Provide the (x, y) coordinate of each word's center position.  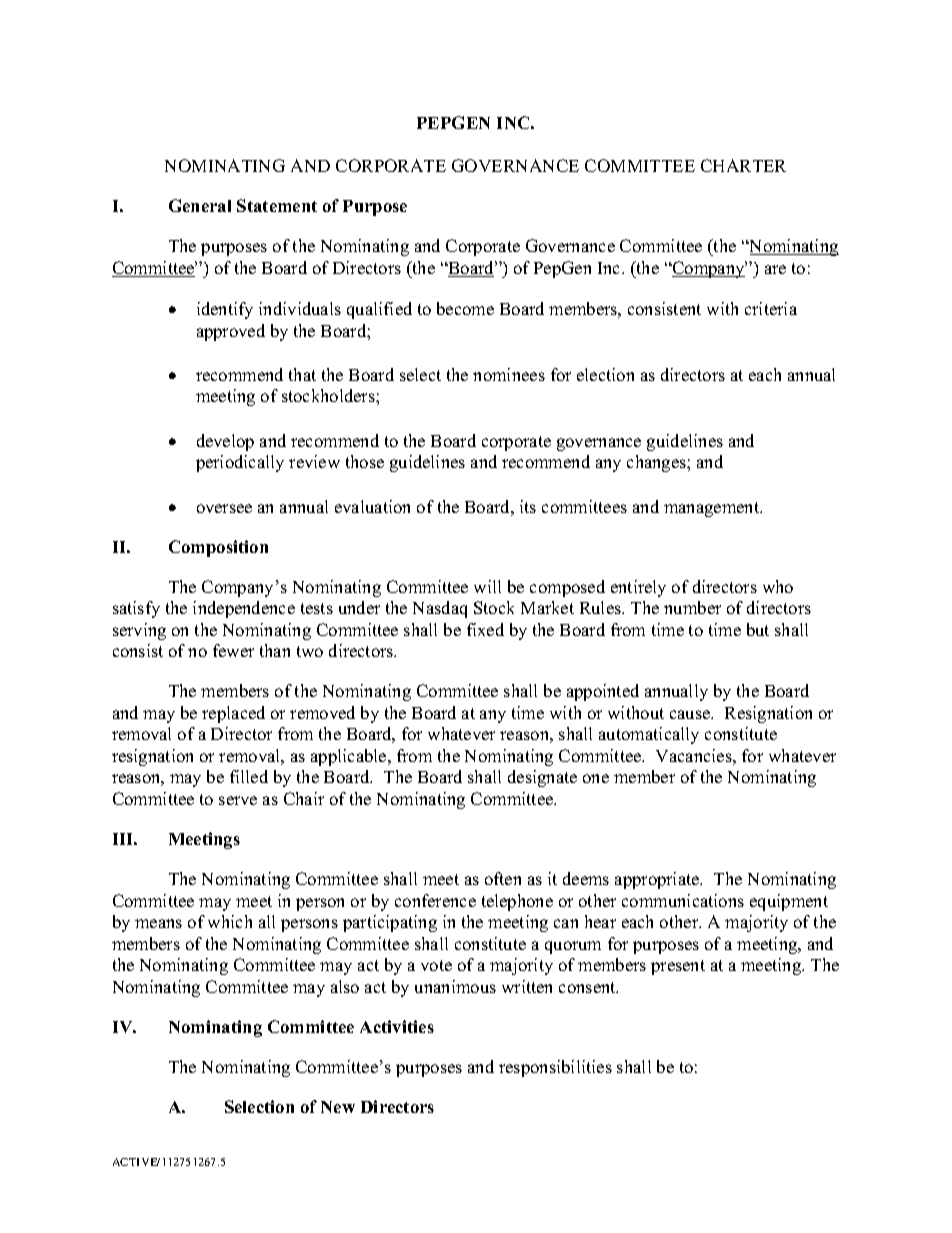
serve (238, 800)
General (200, 205)
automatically (649, 735)
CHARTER (743, 165)
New (338, 1107)
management (713, 509)
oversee (224, 508)
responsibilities (555, 1068)
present (678, 967)
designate (542, 778)
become (465, 308)
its (528, 506)
